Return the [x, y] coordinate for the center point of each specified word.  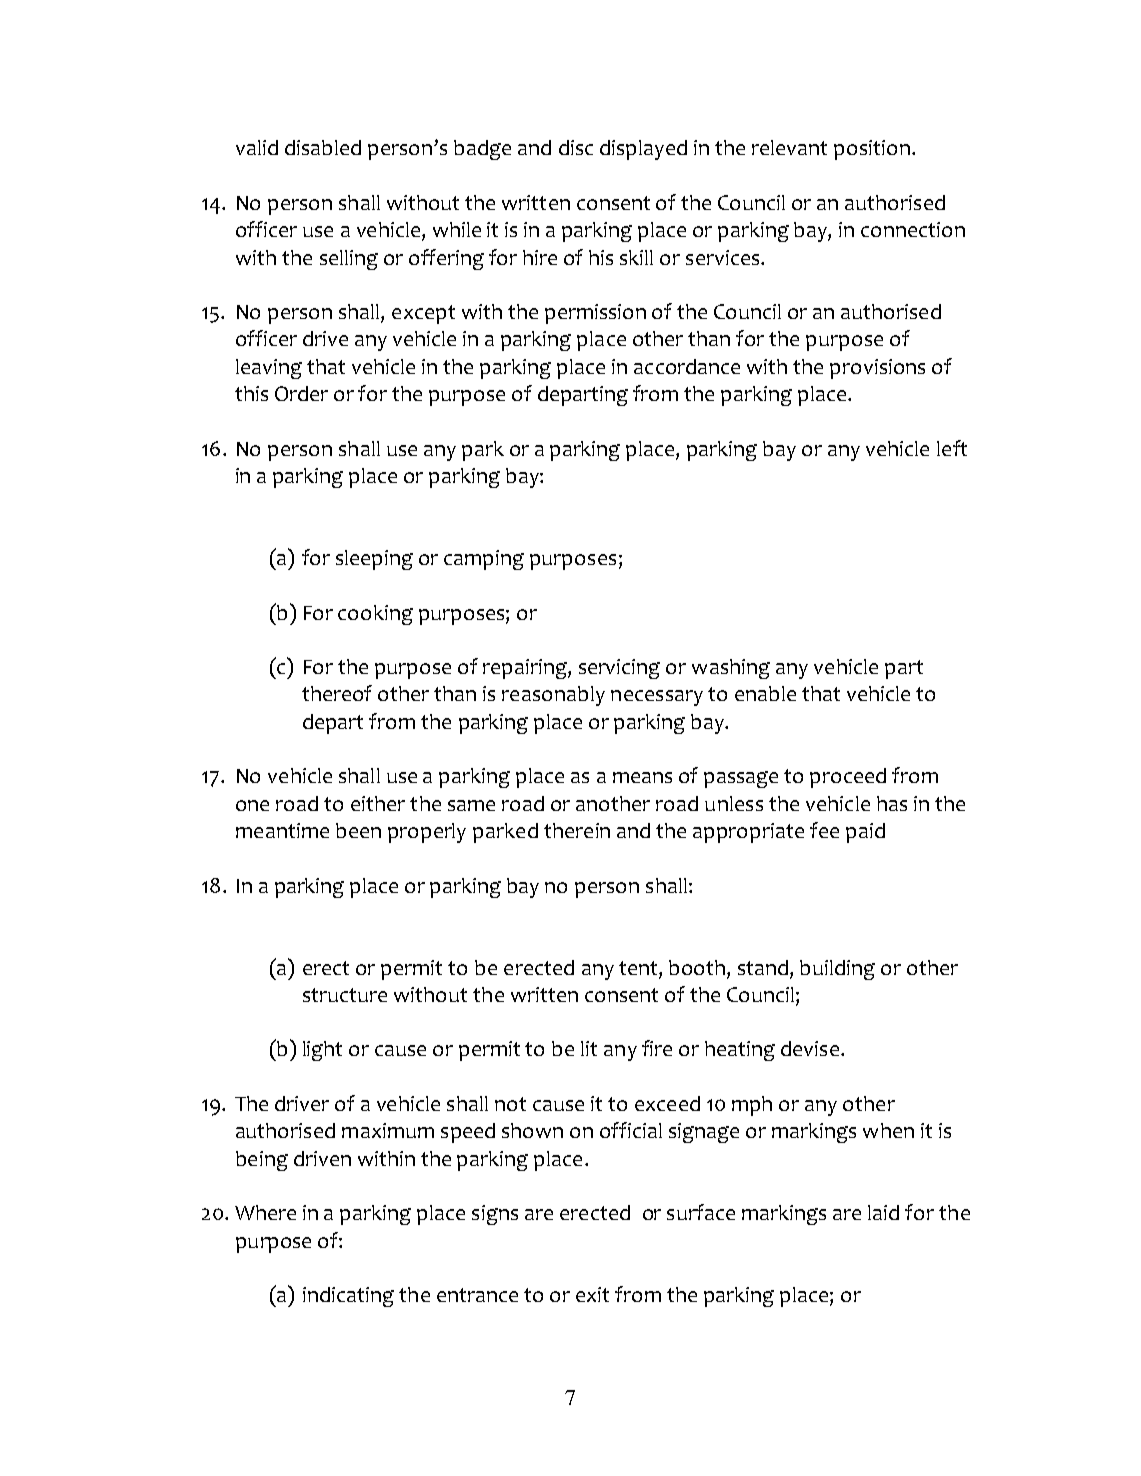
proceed [848, 778]
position [872, 150]
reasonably [553, 696]
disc [576, 147]
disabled [323, 147]
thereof [337, 693]
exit [592, 1294]
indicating [348, 1297]
